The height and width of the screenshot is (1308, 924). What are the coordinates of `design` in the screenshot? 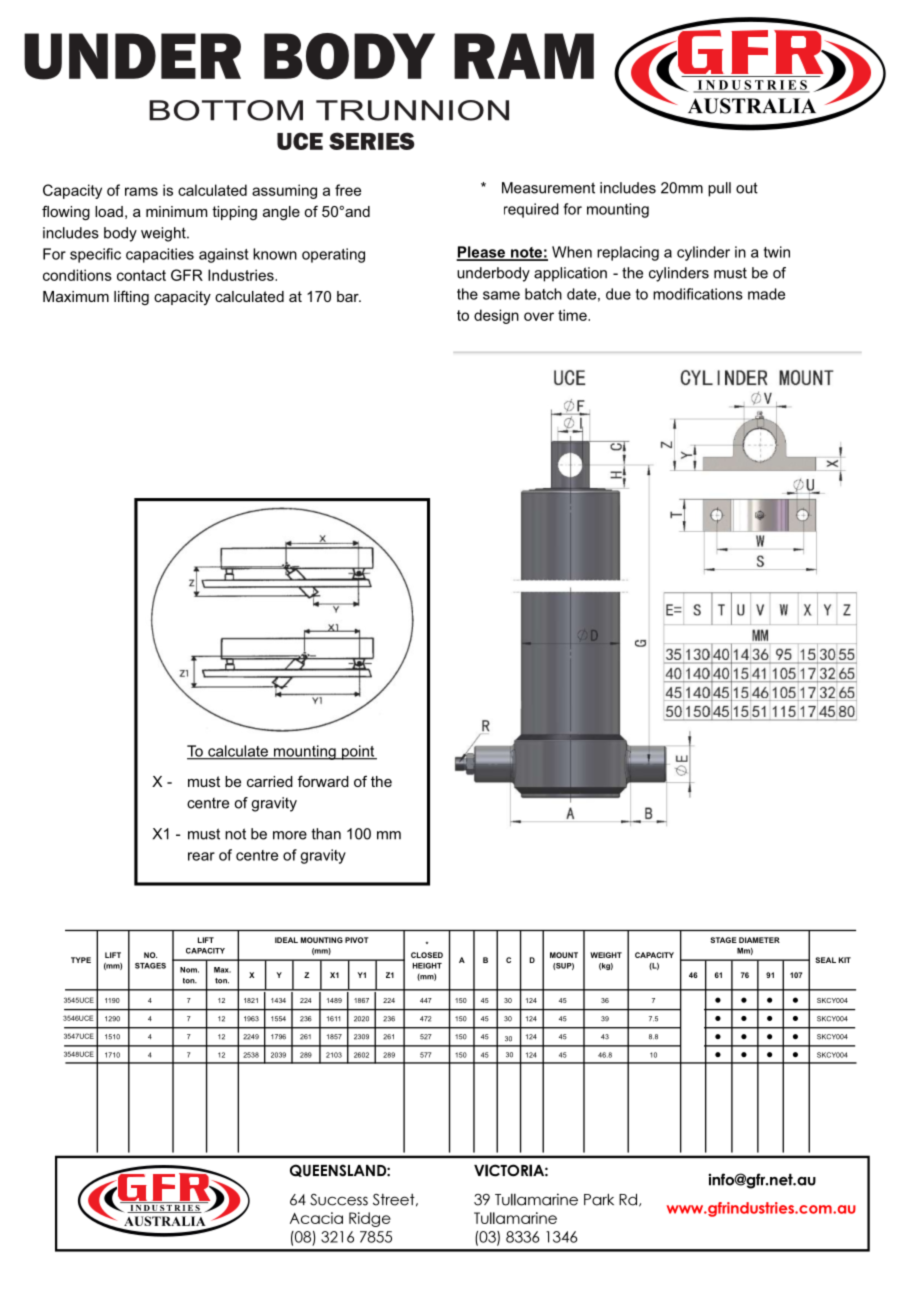 It's located at (496, 316).
